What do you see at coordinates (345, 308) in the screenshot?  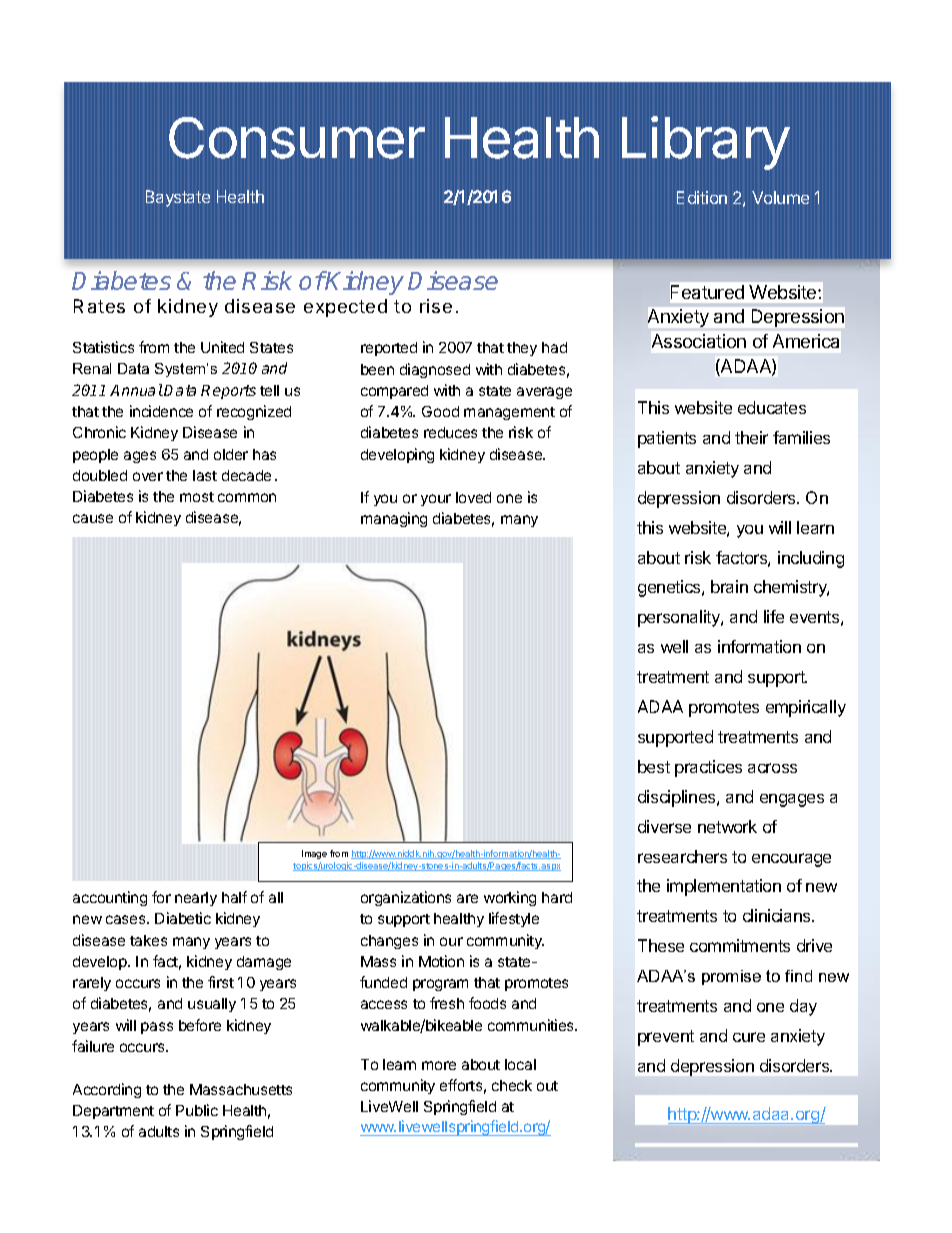 I see `expected` at bounding box center [345, 308].
